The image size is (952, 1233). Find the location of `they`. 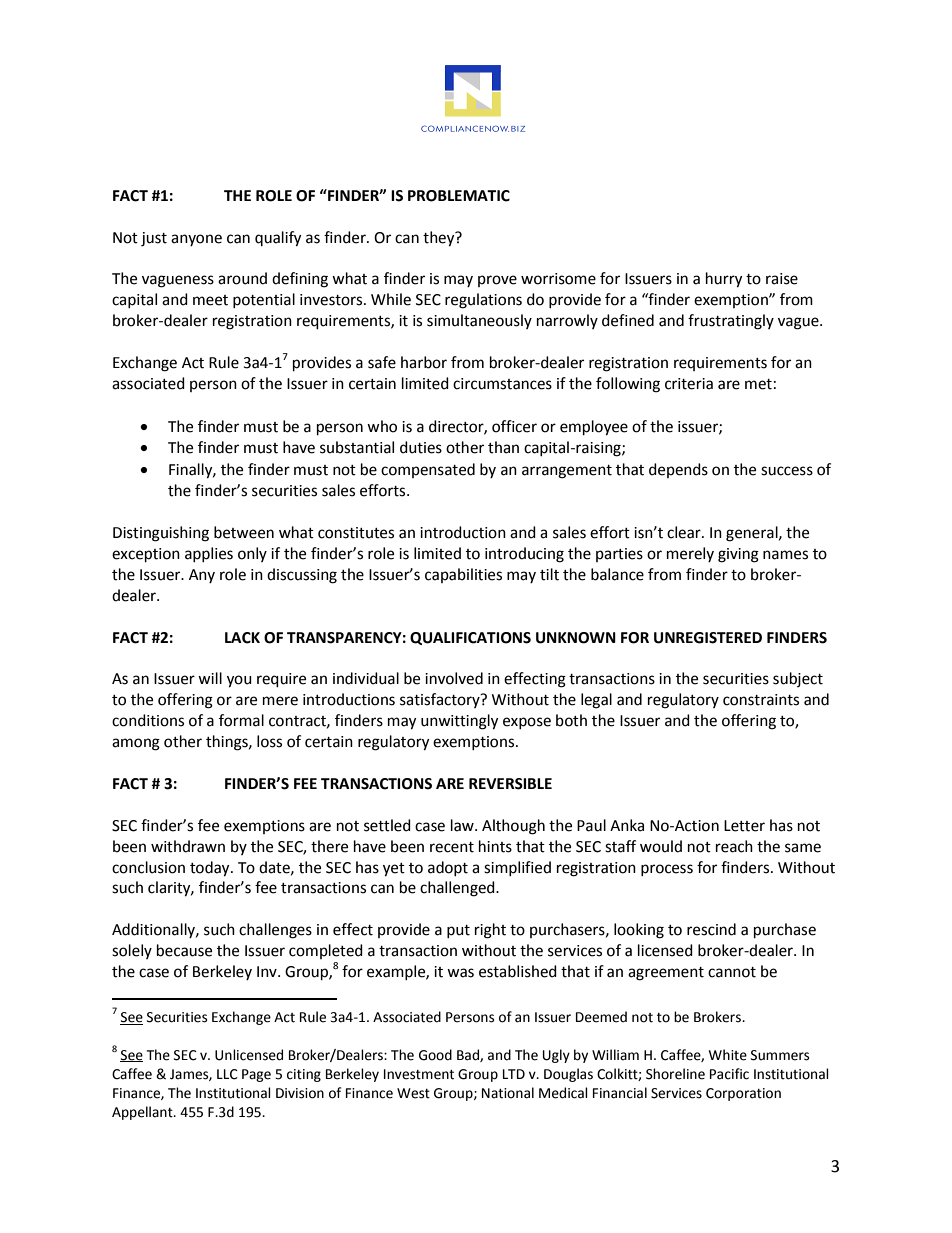

they is located at coordinates (440, 239).
